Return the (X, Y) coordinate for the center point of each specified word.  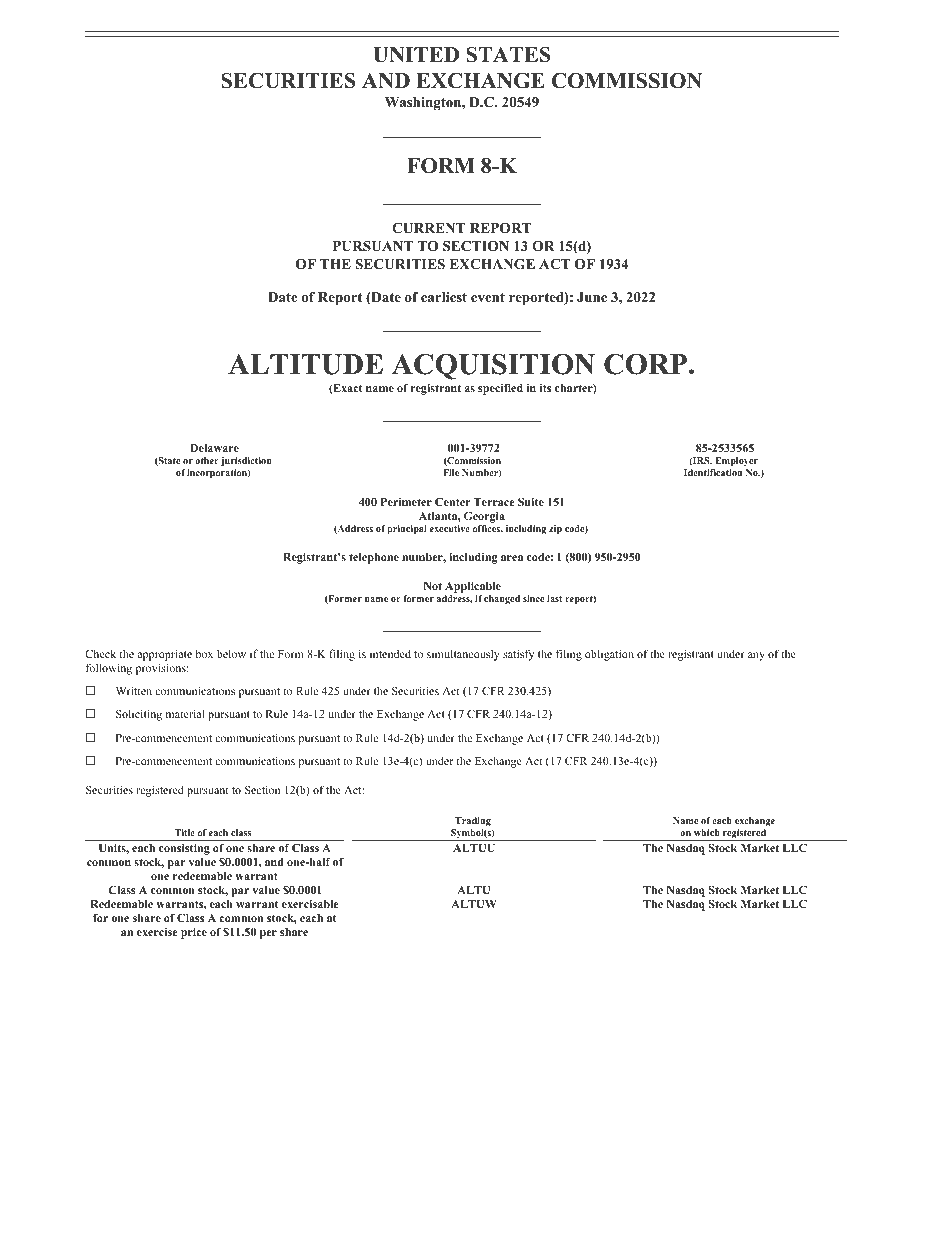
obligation (609, 655)
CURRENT (428, 228)
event (488, 297)
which (707, 832)
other (207, 460)
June (592, 297)
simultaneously (463, 655)
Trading (473, 821)
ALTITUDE (305, 364)
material (185, 713)
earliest (444, 297)
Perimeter (406, 502)
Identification (713, 472)
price (194, 933)
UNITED (416, 55)
